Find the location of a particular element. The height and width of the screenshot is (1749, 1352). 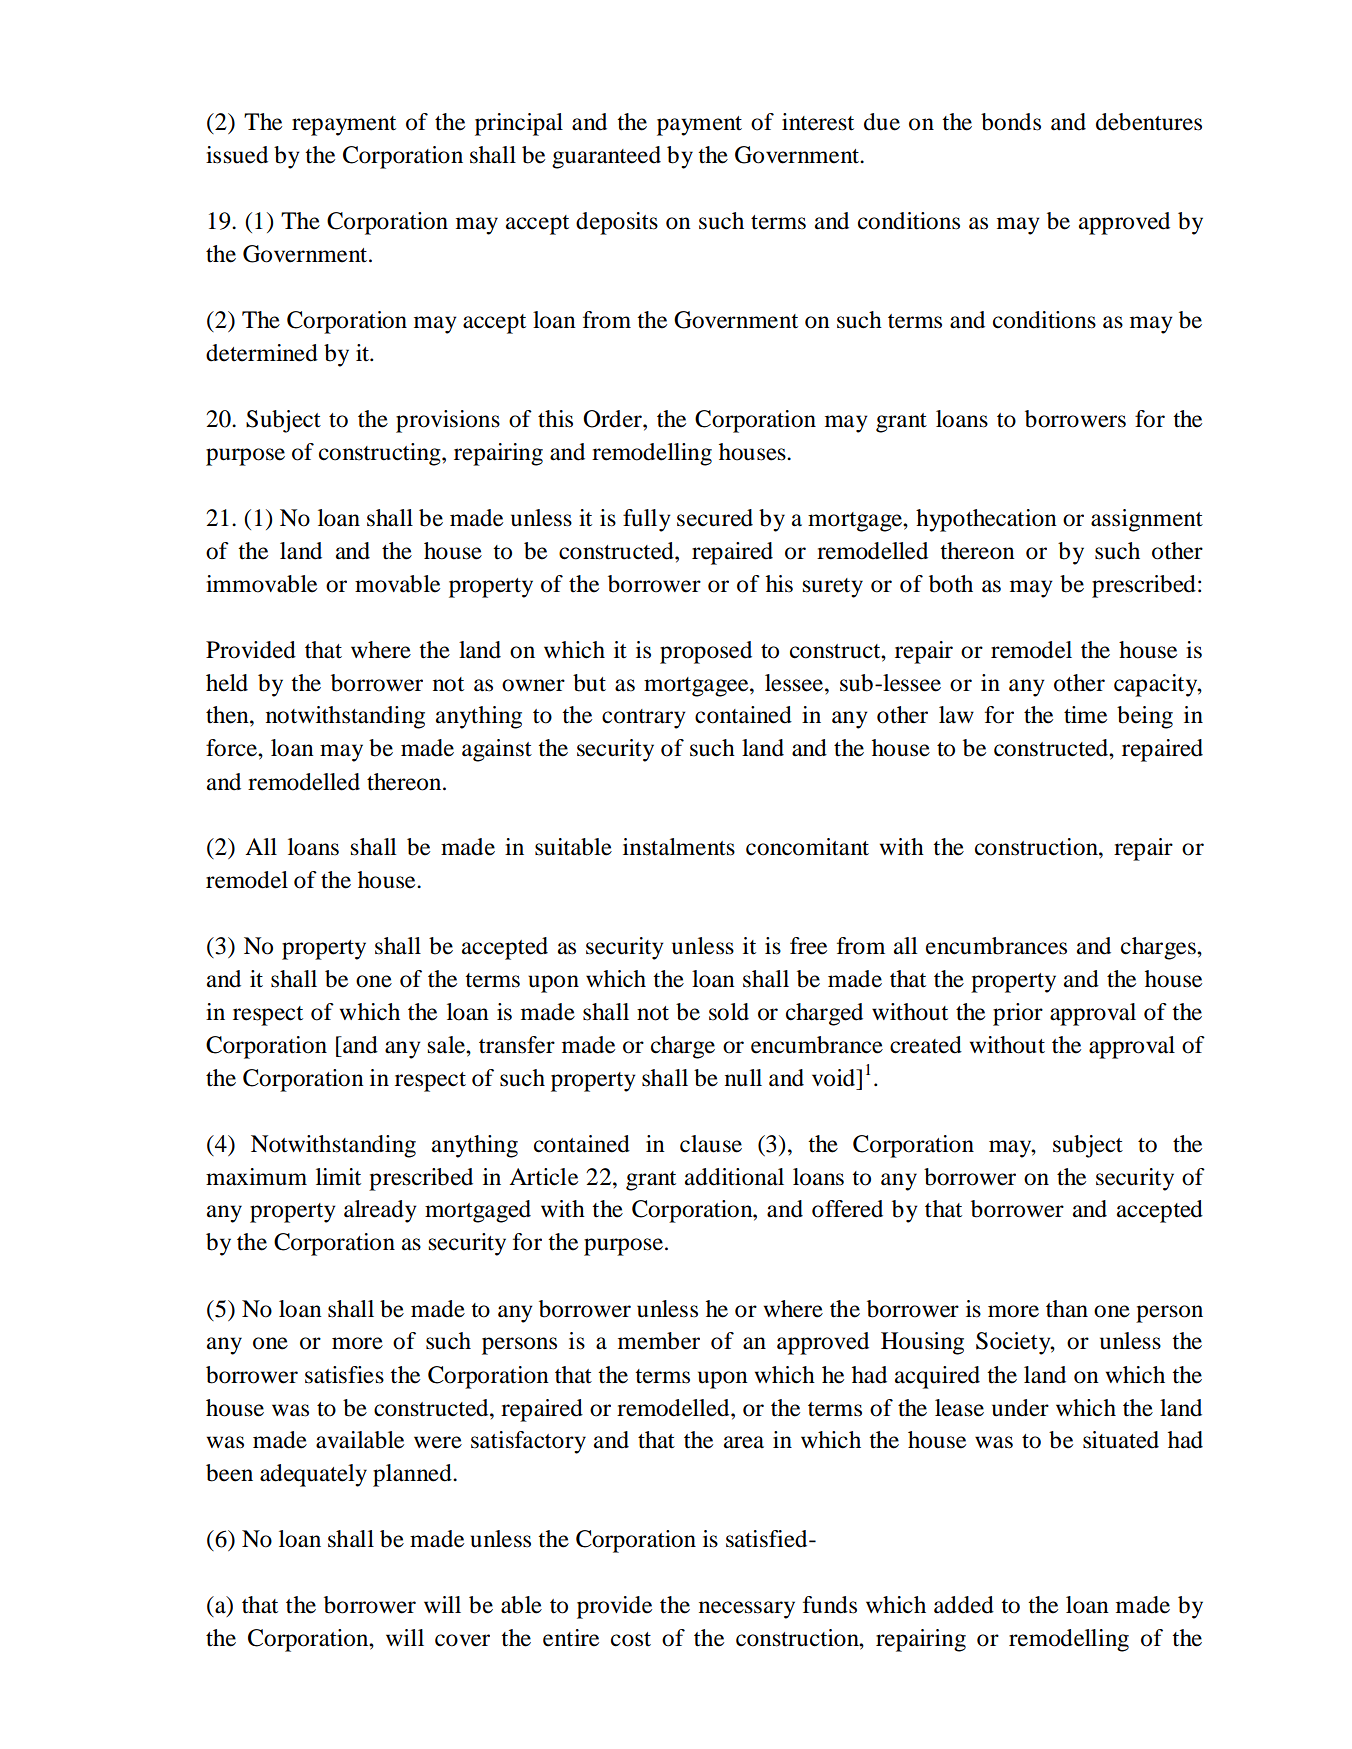

bonds is located at coordinates (1011, 122).
